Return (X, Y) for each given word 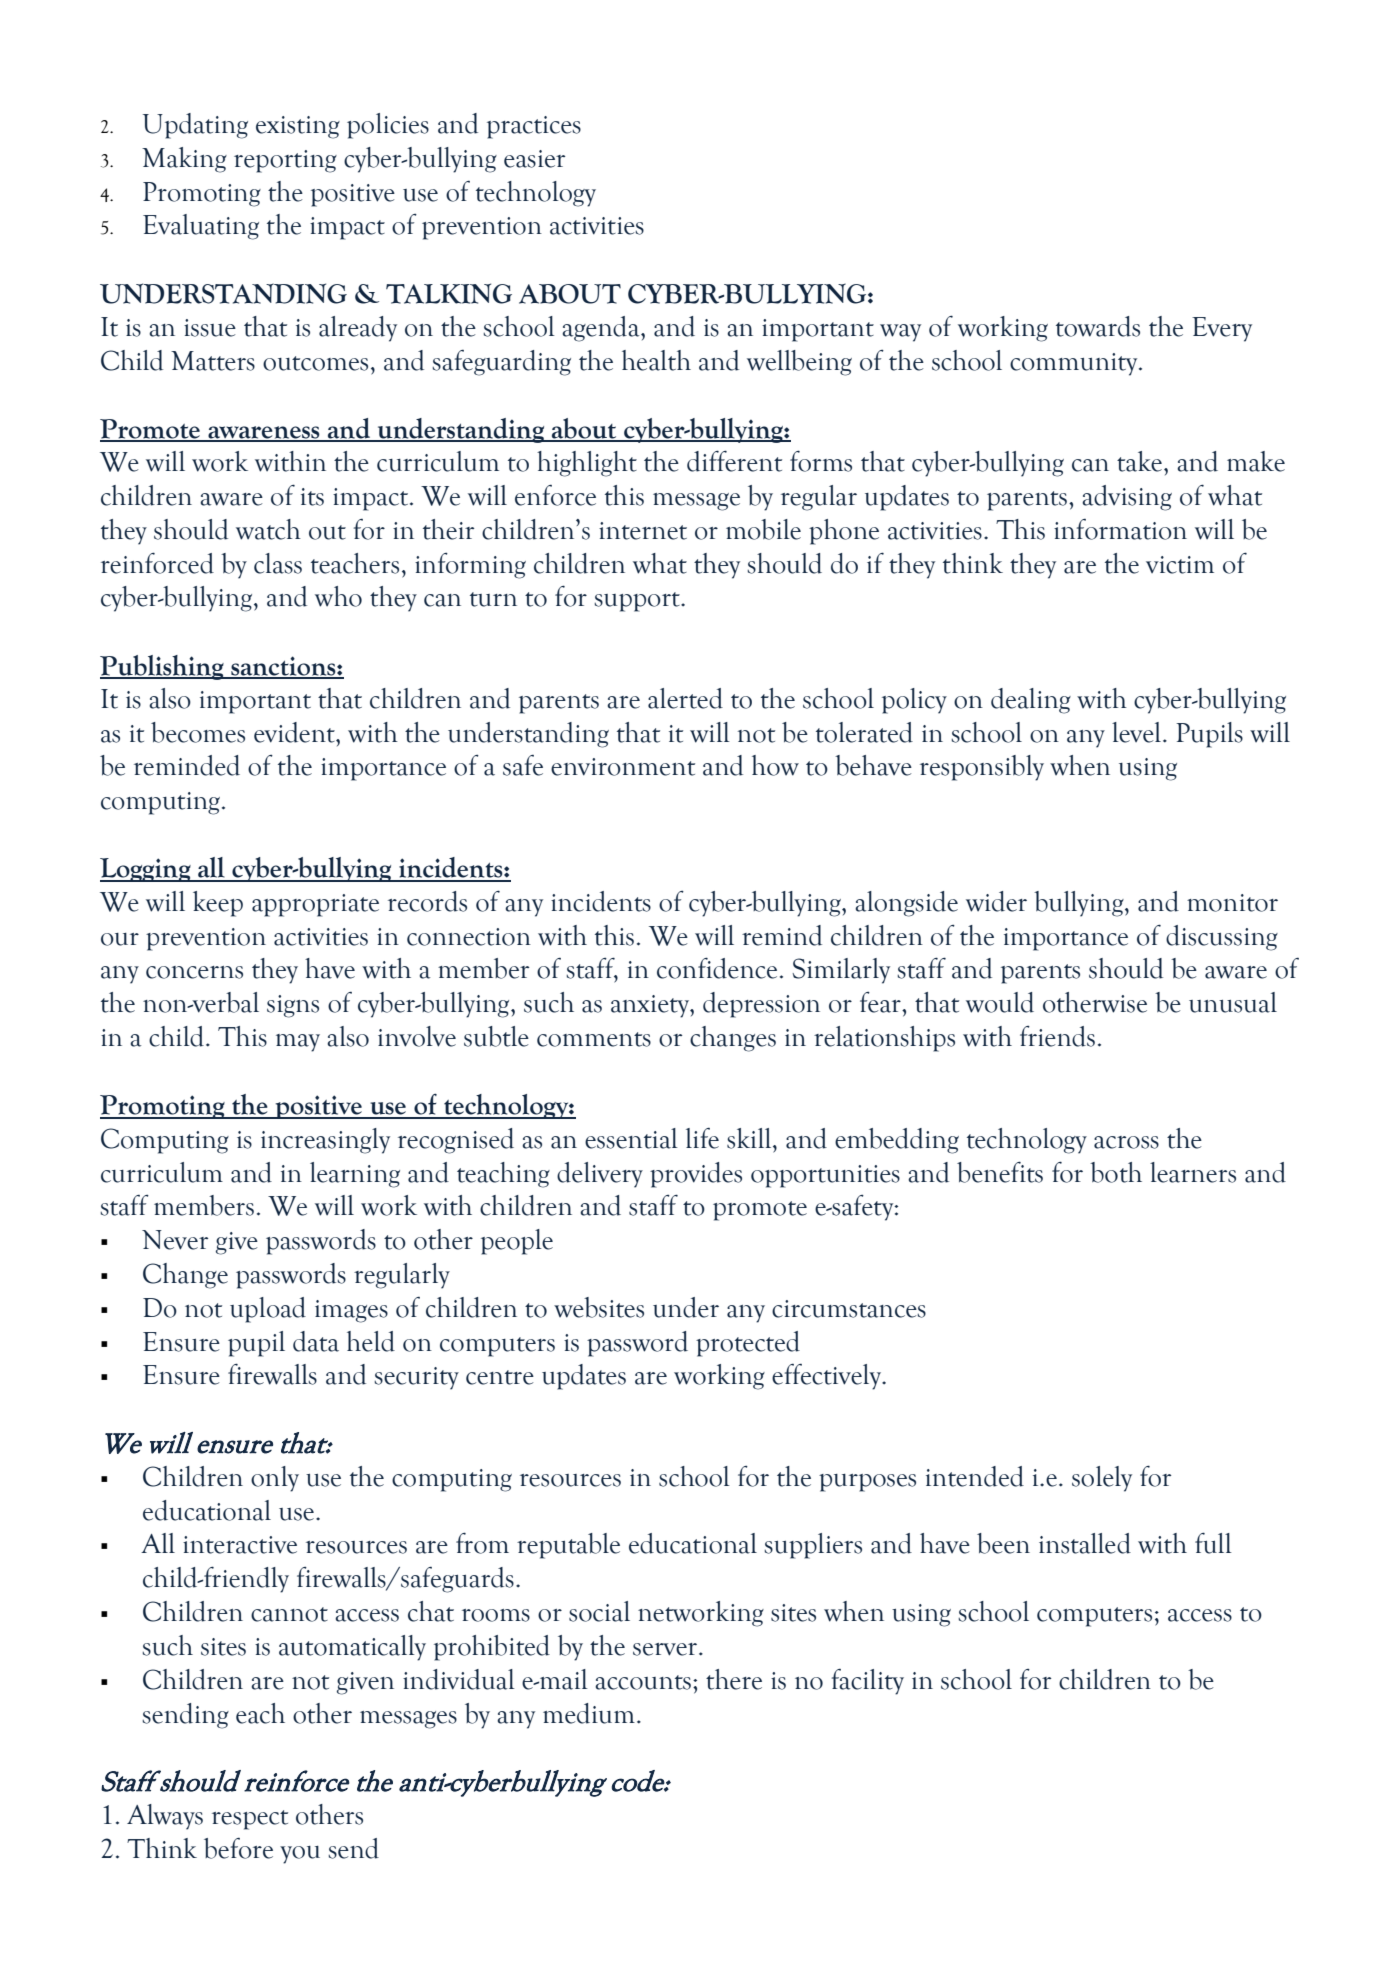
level (1138, 732)
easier (534, 159)
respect (250, 1820)
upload (268, 1310)
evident (295, 732)
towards (1098, 326)
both (1116, 1172)
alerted (685, 698)
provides (696, 1175)
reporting (285, 161)
